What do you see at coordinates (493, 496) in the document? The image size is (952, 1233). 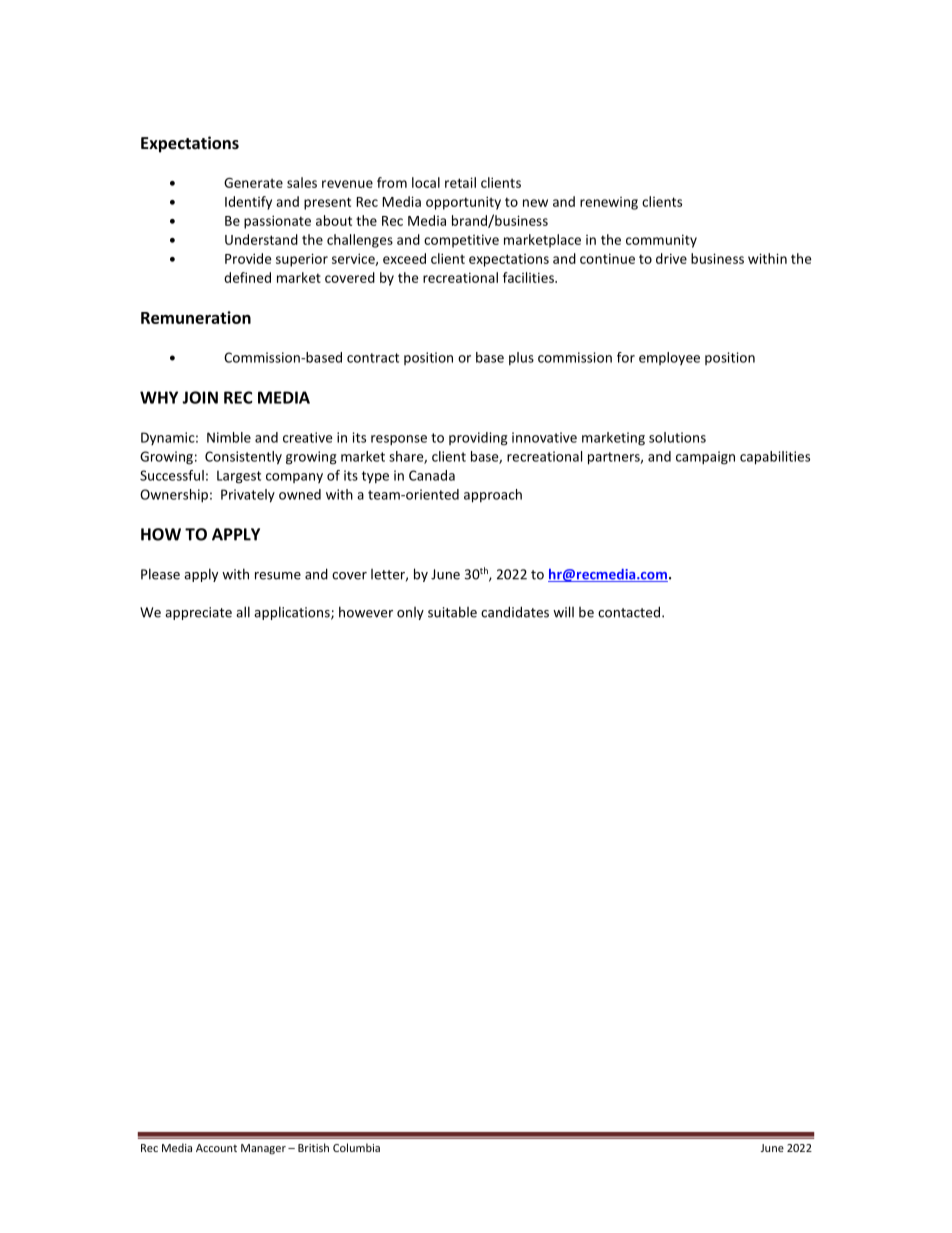 I see `approach` at bounding box center [493, 496].
